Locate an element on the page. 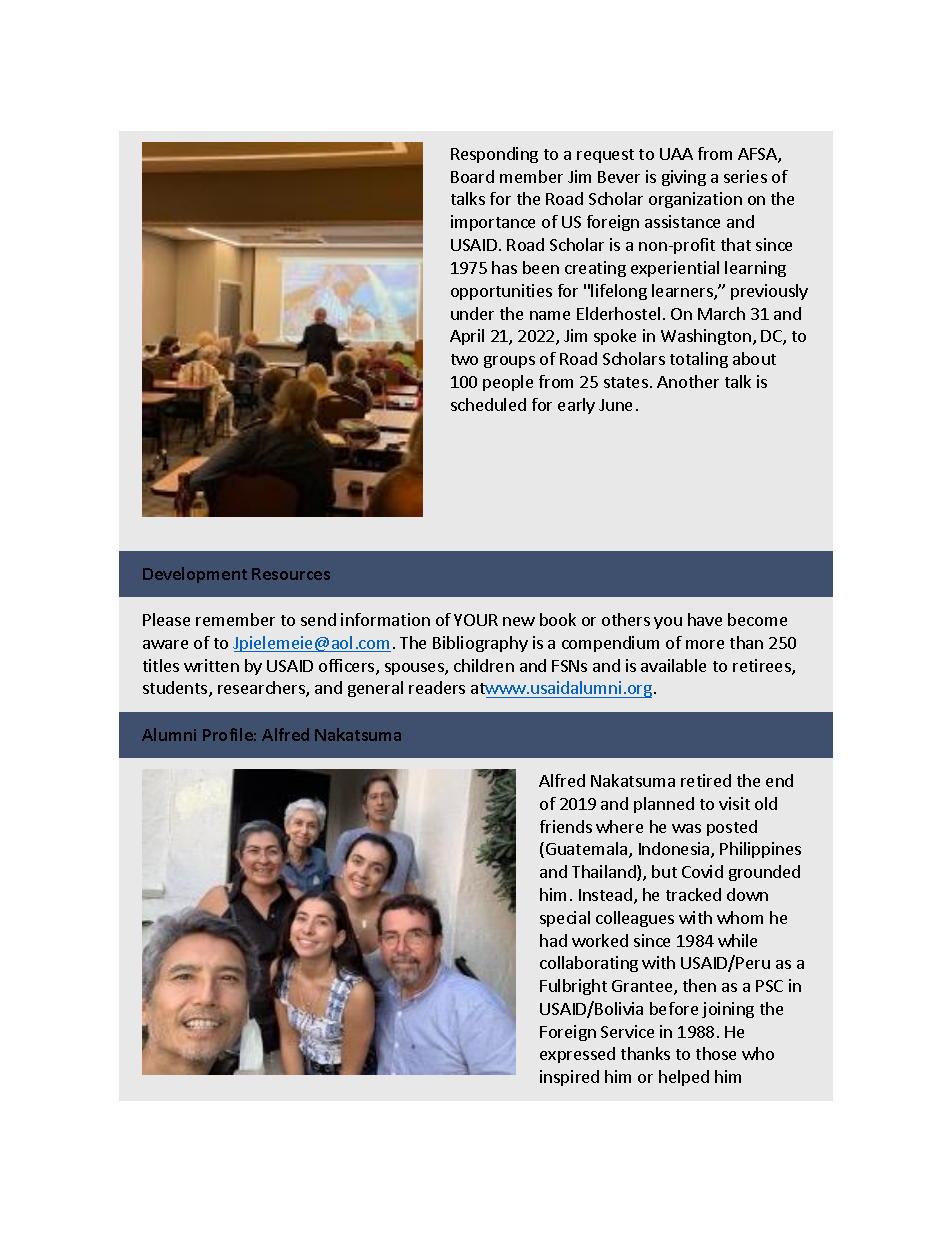 The width and height of the document is (952, 1233). two is located at coordinates (464, 359).
